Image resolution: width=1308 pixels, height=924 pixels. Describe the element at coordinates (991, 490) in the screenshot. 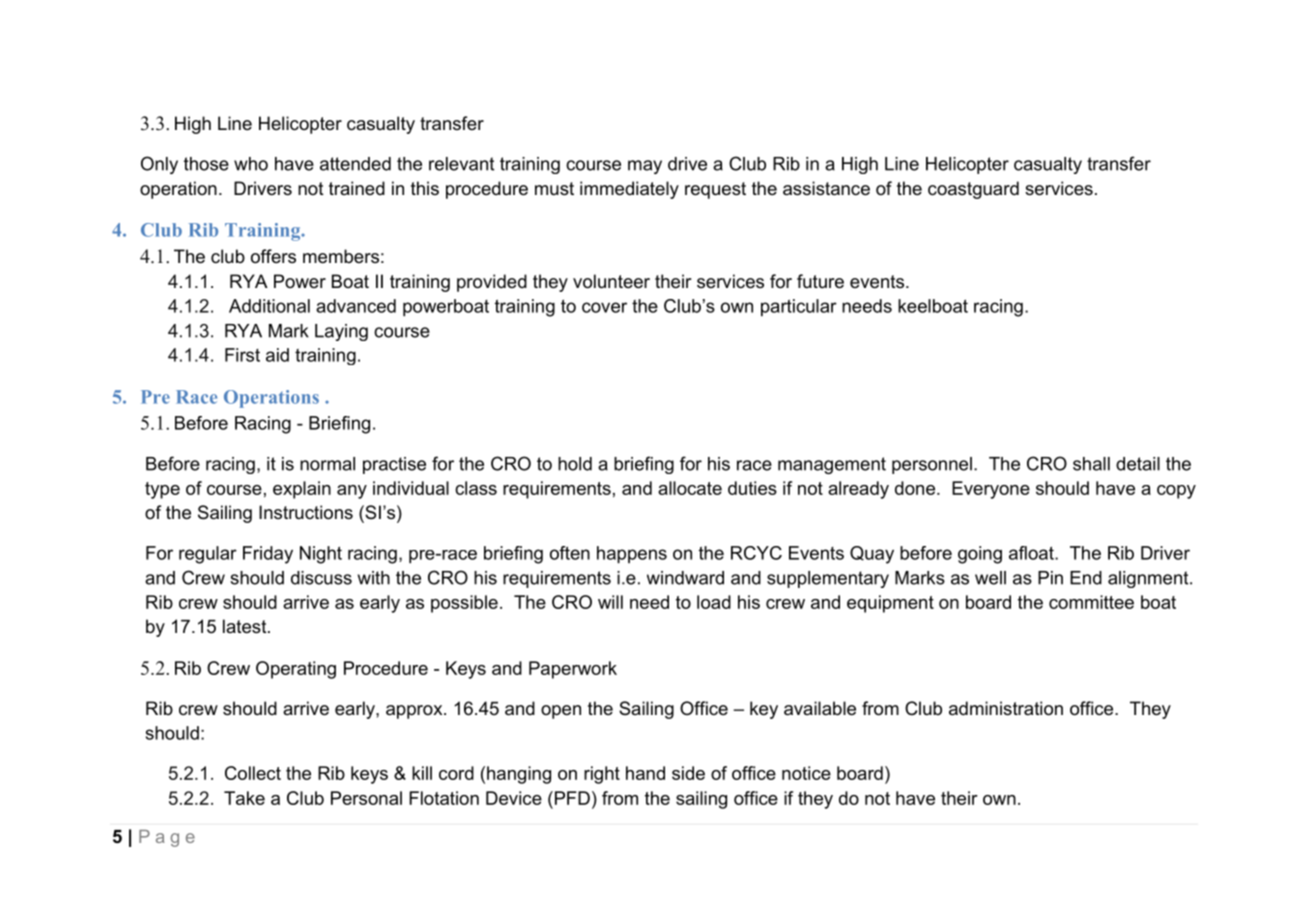

I see `Everyone` at that location.
